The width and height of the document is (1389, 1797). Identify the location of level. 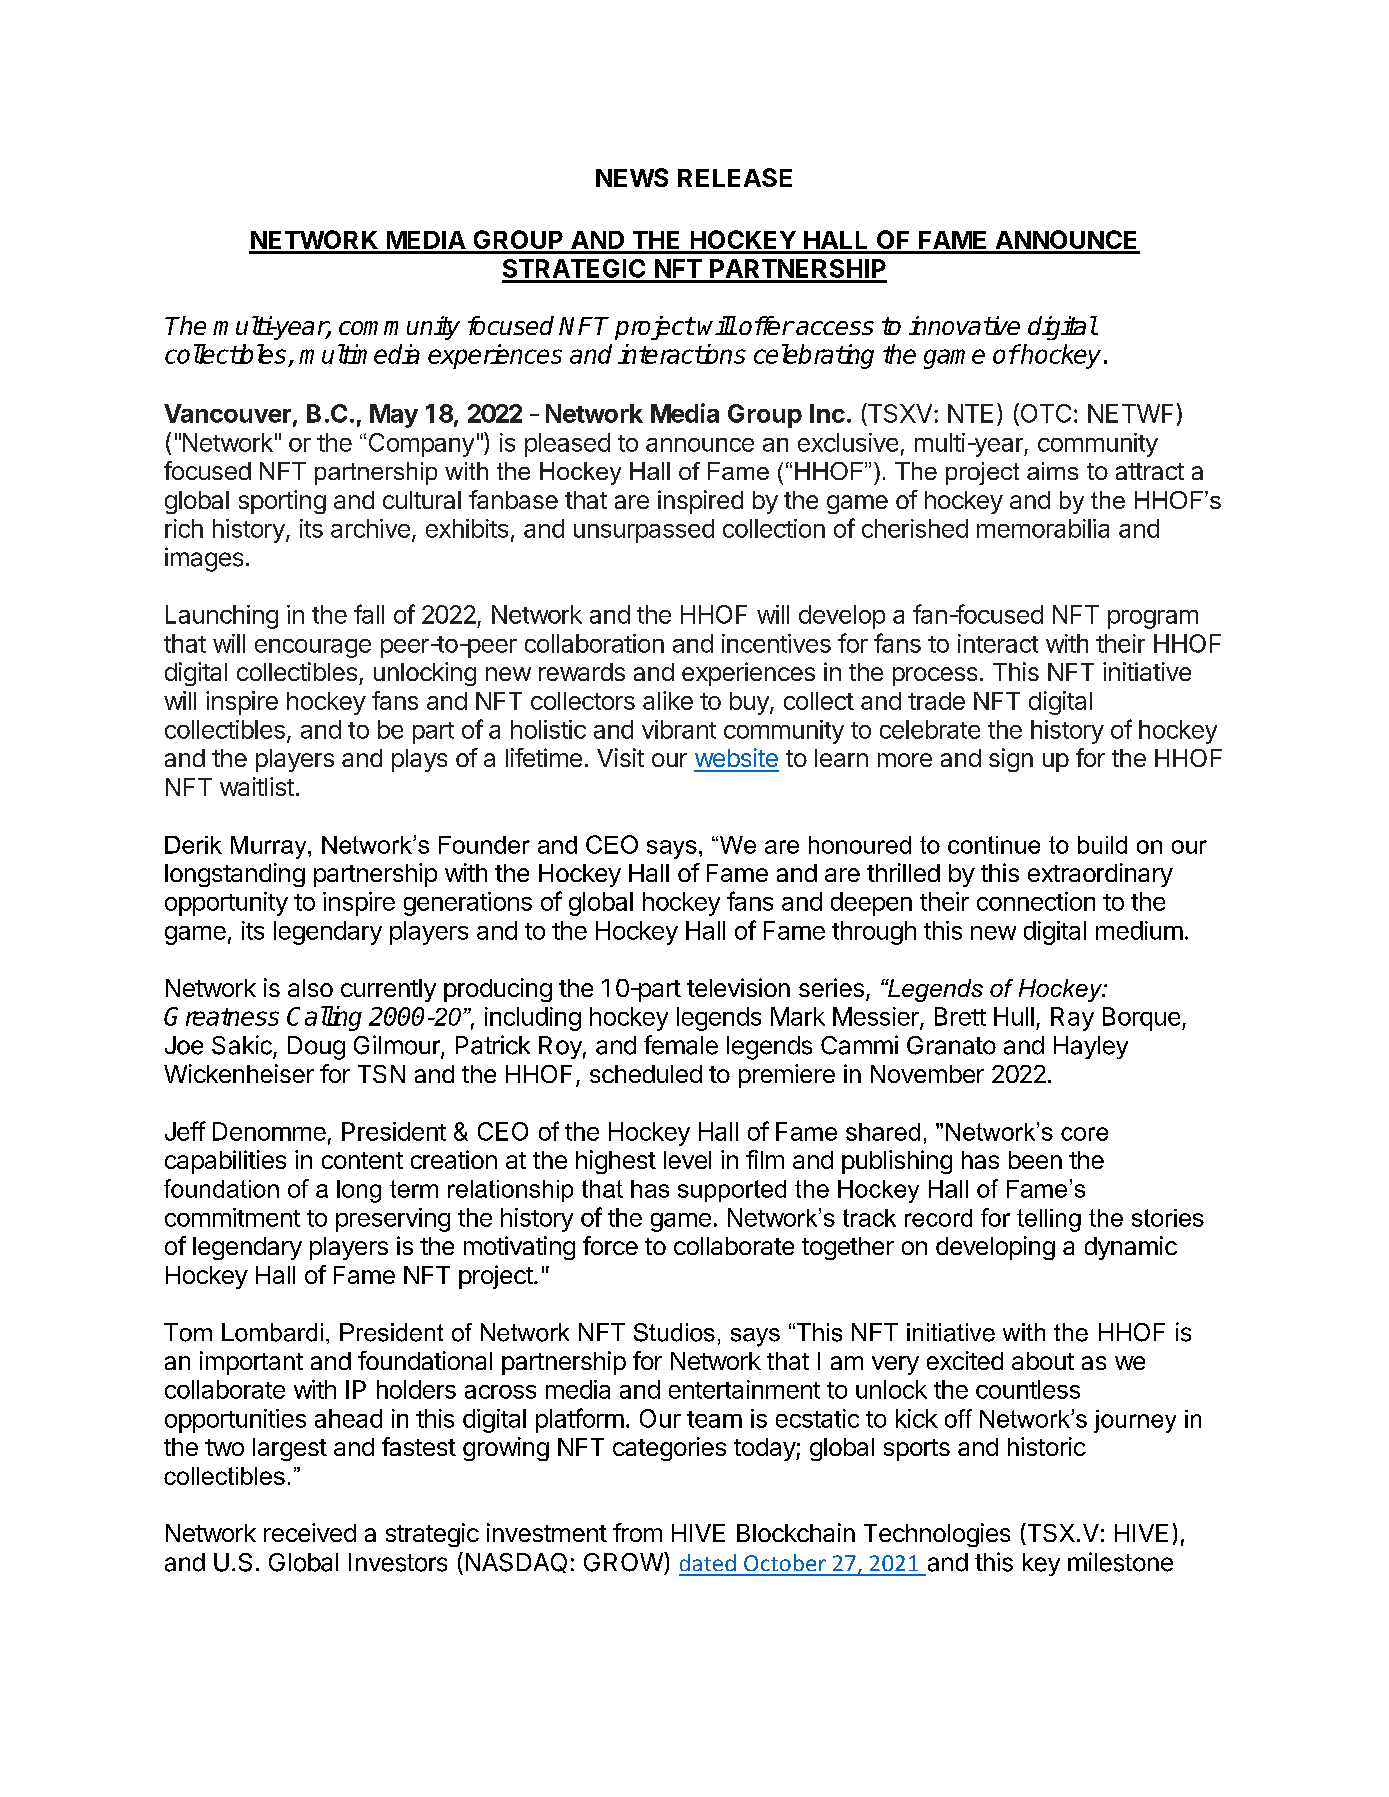
(687, 1160).
